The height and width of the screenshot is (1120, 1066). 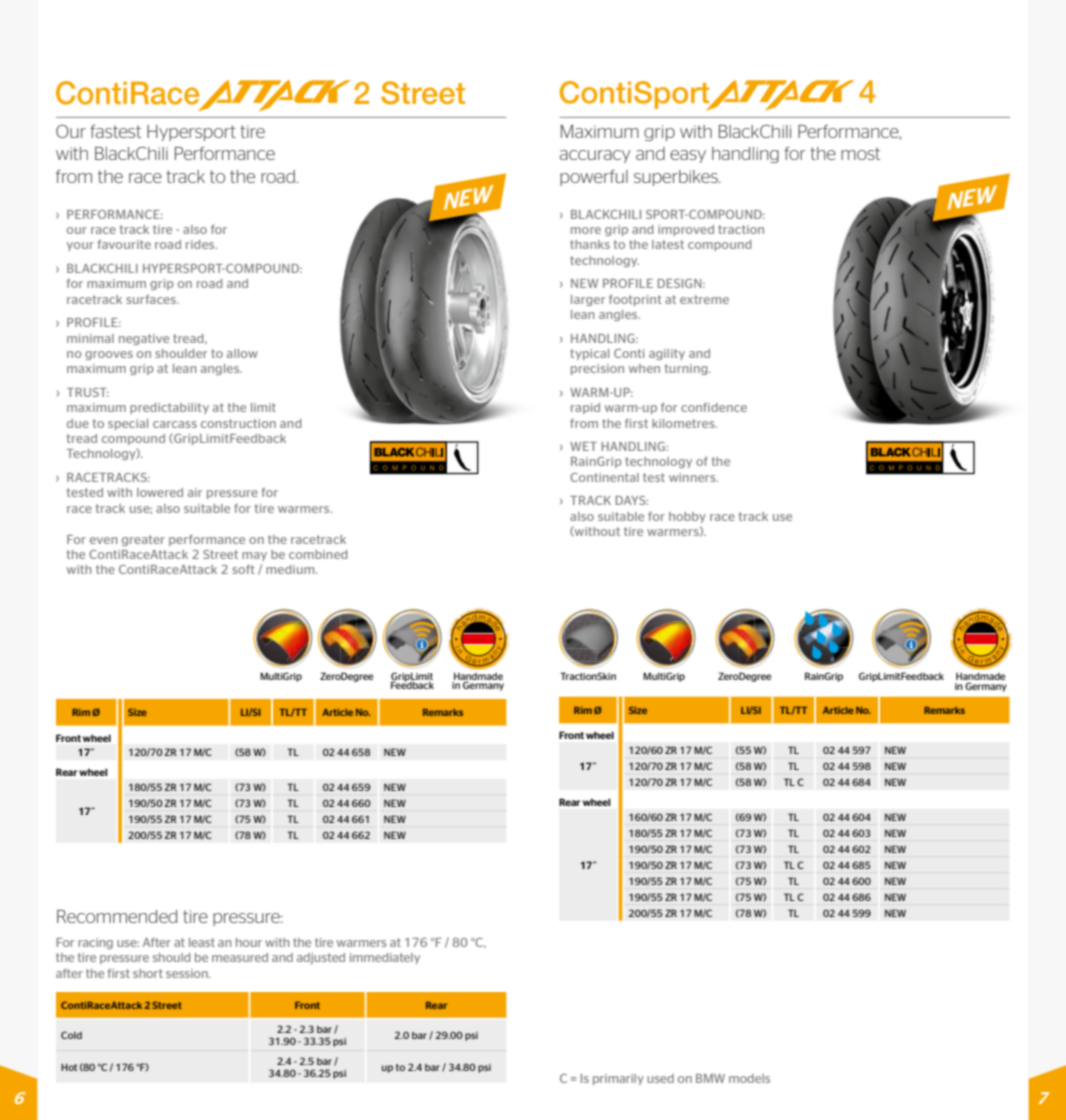 I want to click on lowered, so click(x=160, y=492).
